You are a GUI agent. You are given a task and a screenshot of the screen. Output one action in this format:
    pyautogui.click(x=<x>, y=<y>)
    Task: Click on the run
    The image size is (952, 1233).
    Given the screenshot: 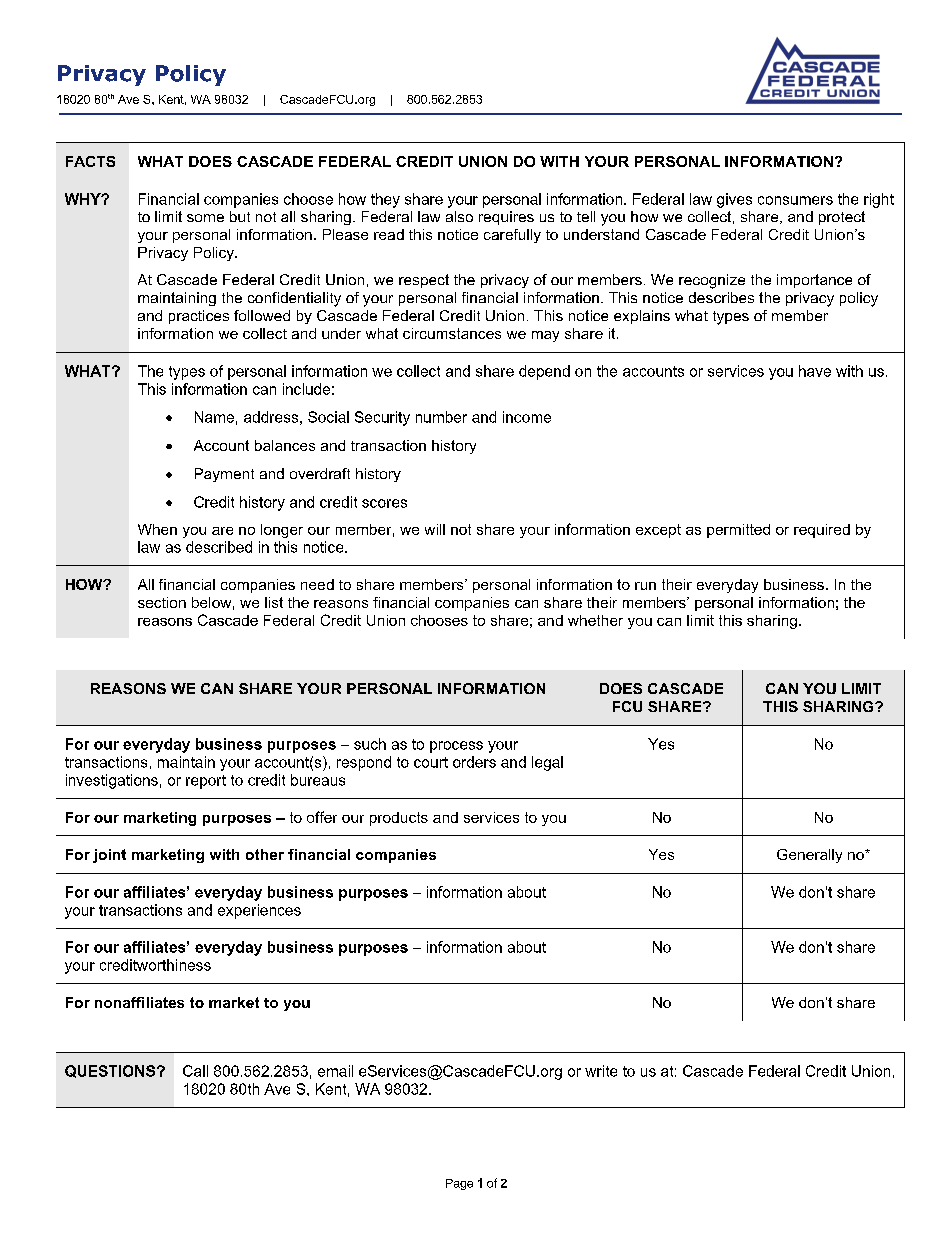 What is the action you would take?
    pyautogui.click(x=645, y=586)
